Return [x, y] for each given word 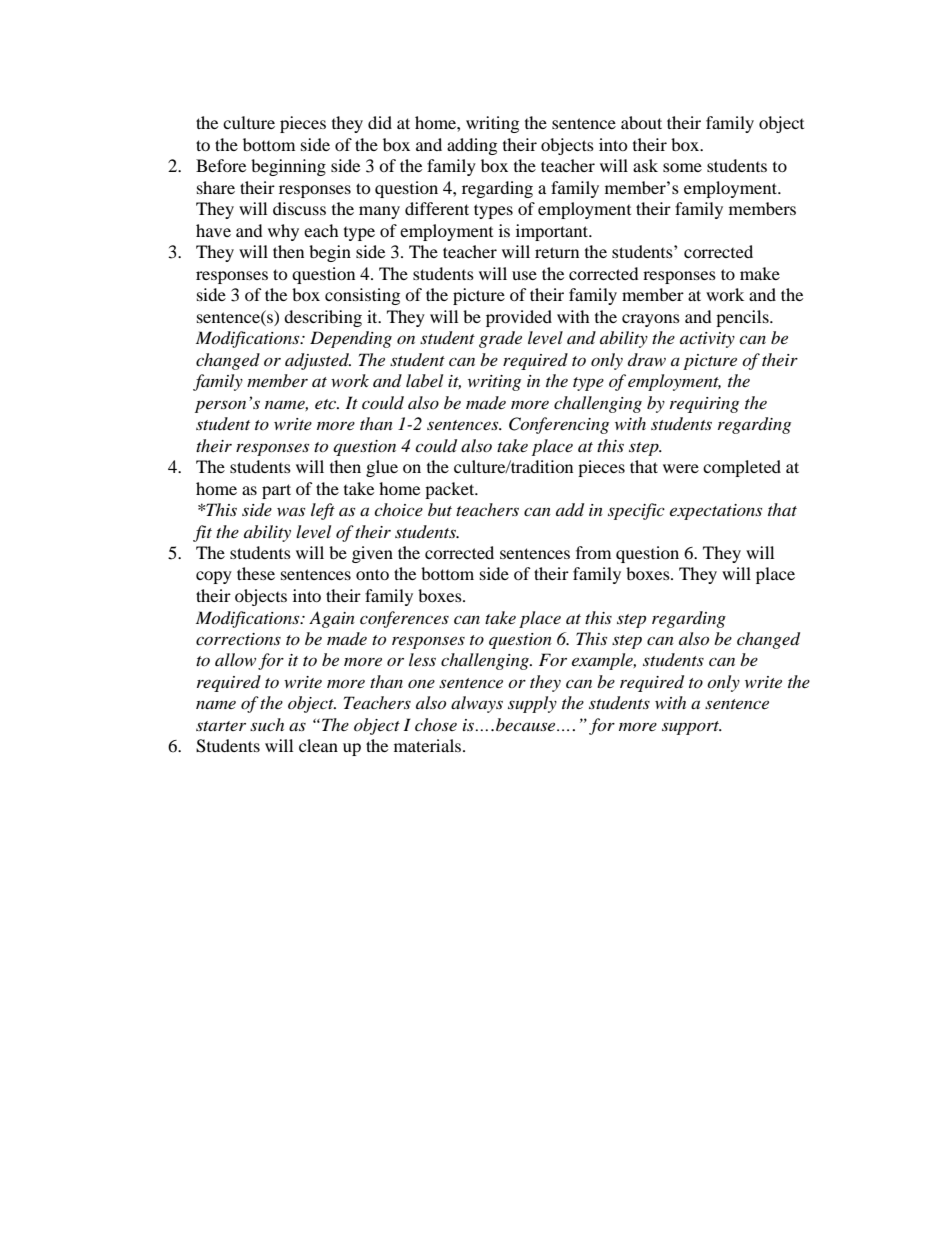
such [267, 724]
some [682, 167]
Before [221, 165]
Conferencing [559, 425]
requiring [704, 405]
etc [327, 404]
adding [472, 146]
